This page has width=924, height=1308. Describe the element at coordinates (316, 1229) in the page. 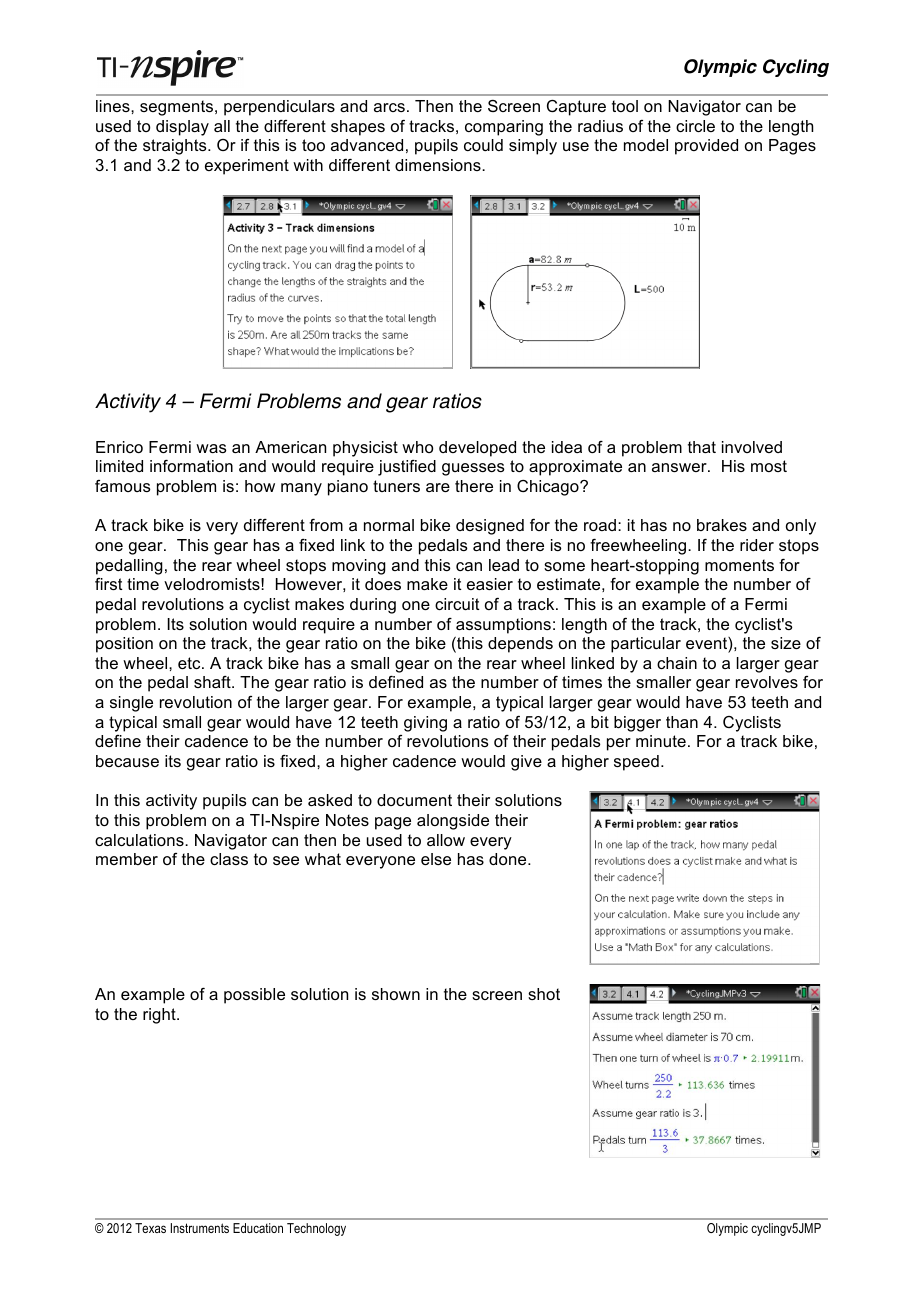

I see `Technology` at that location.
